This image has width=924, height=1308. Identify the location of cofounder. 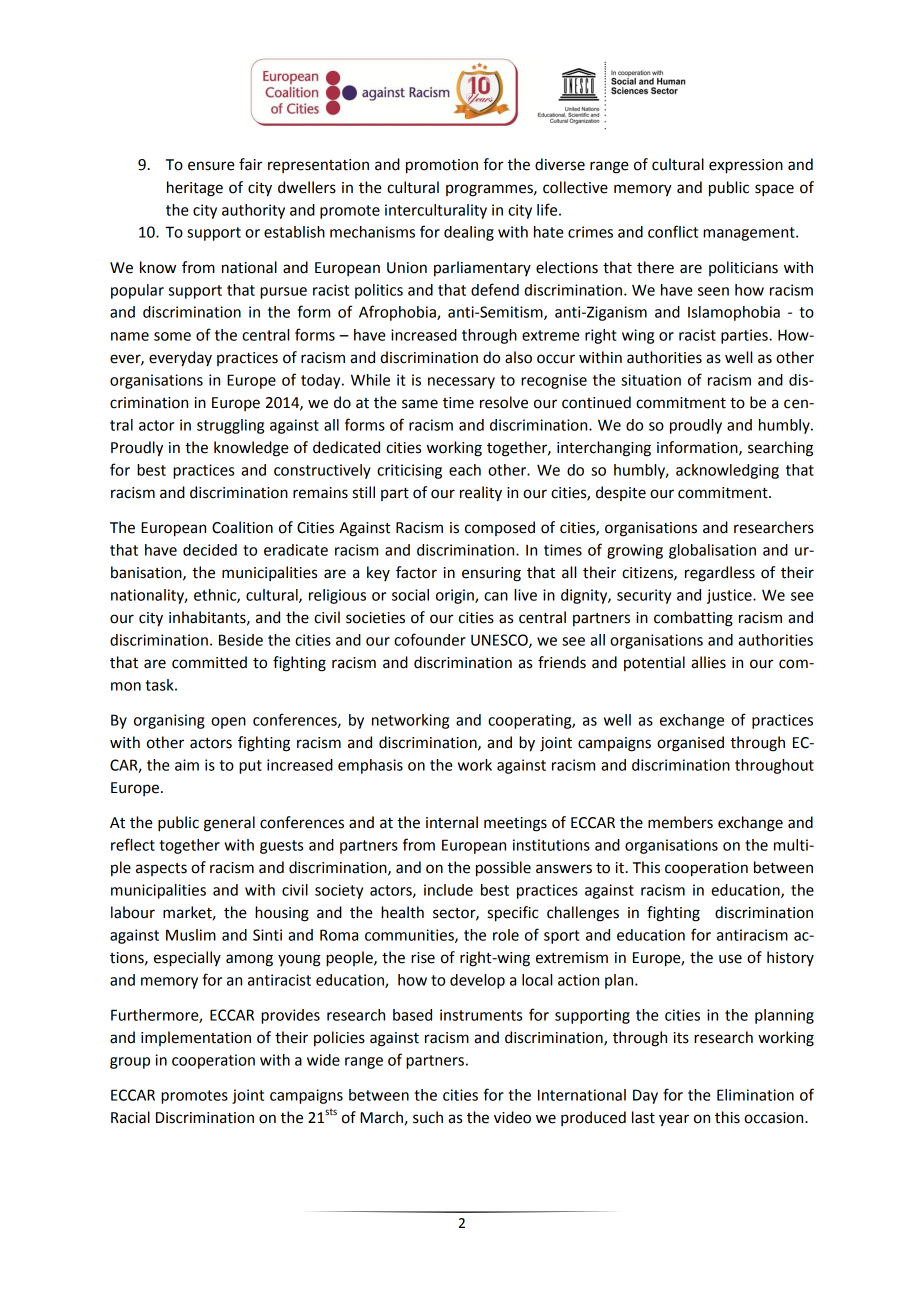
(430, 639).
